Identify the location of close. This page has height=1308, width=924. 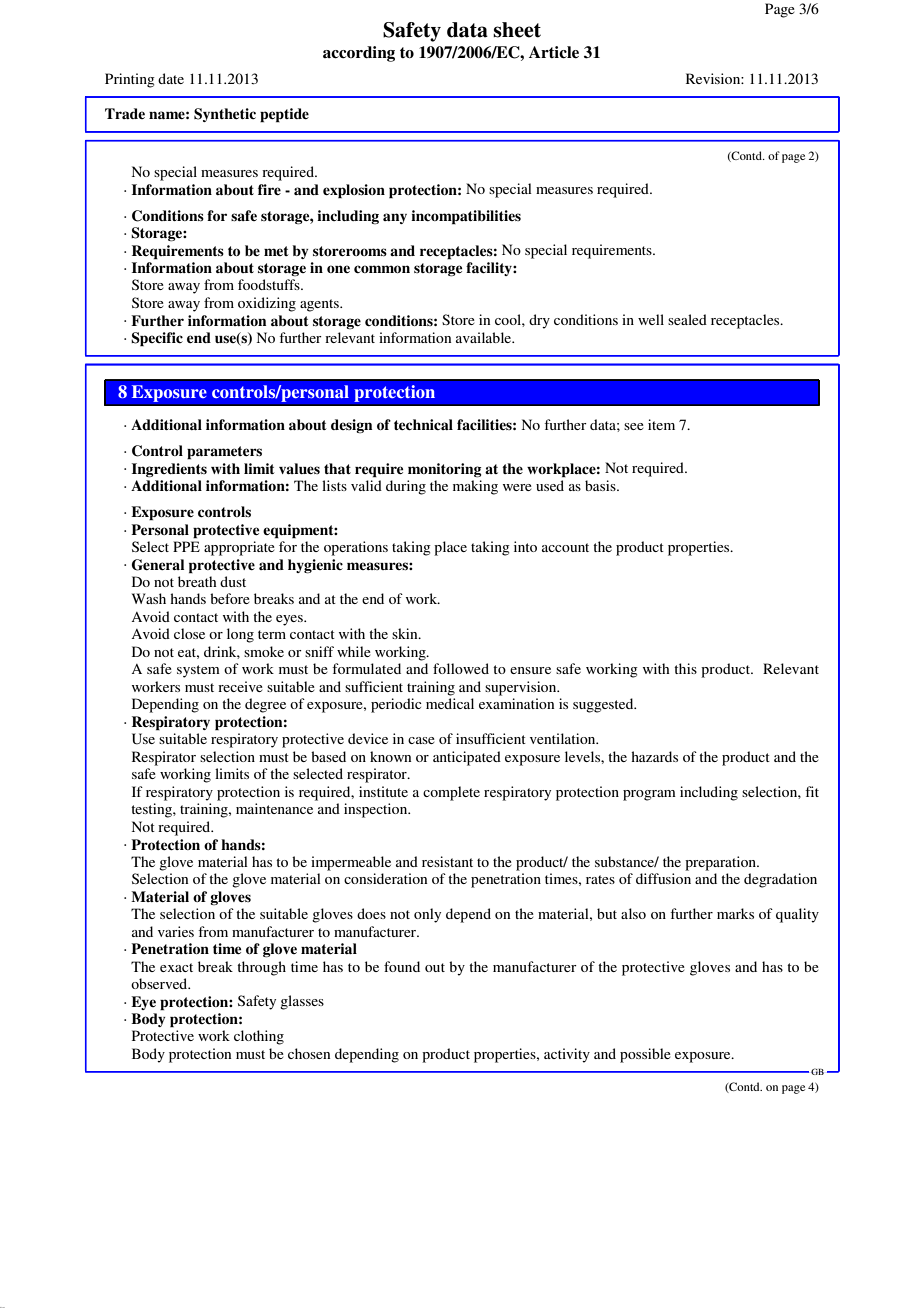
(189, 633).
